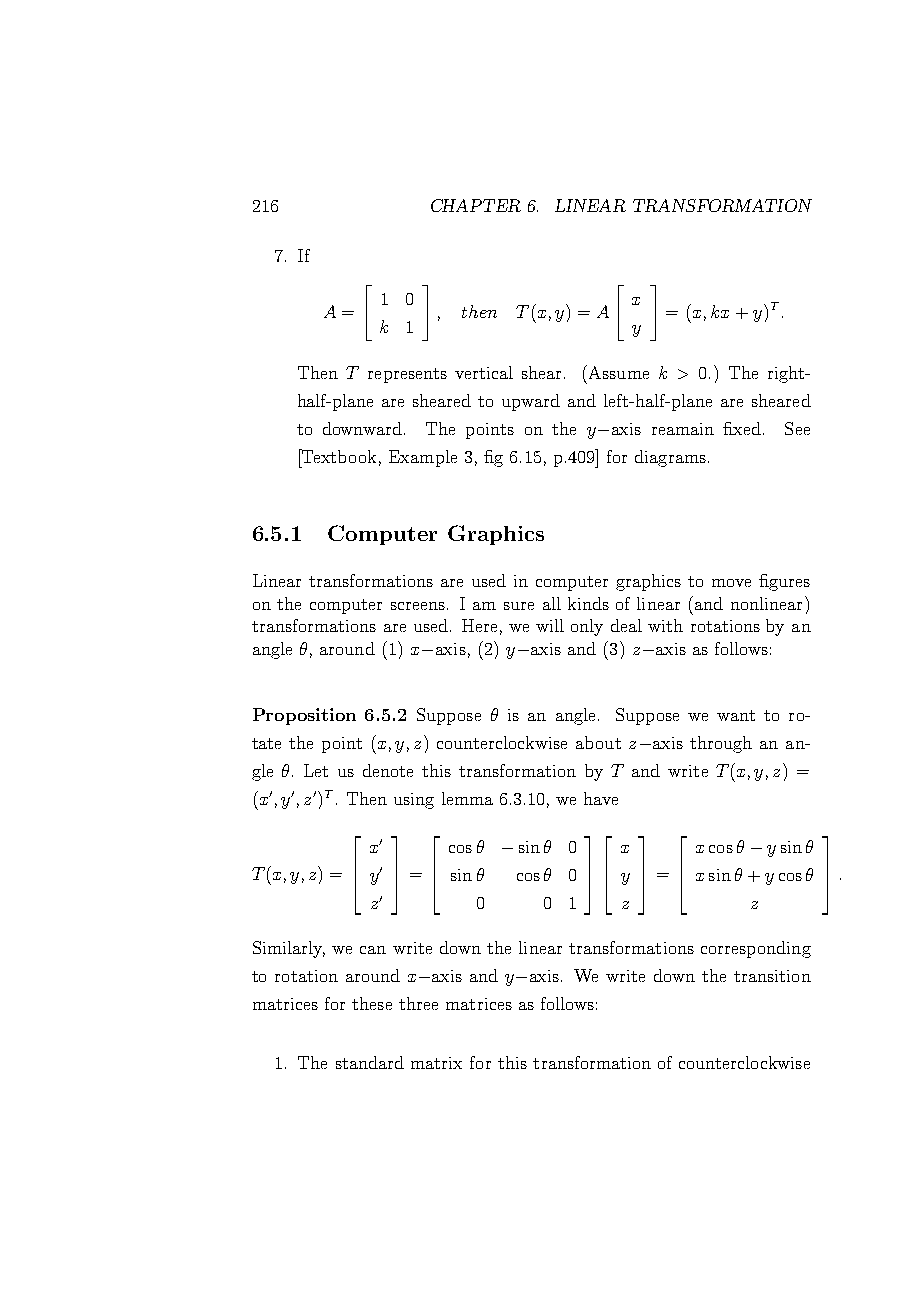 This image has width=924, height=1308. I want to click on vertical, so click(484, 372).
